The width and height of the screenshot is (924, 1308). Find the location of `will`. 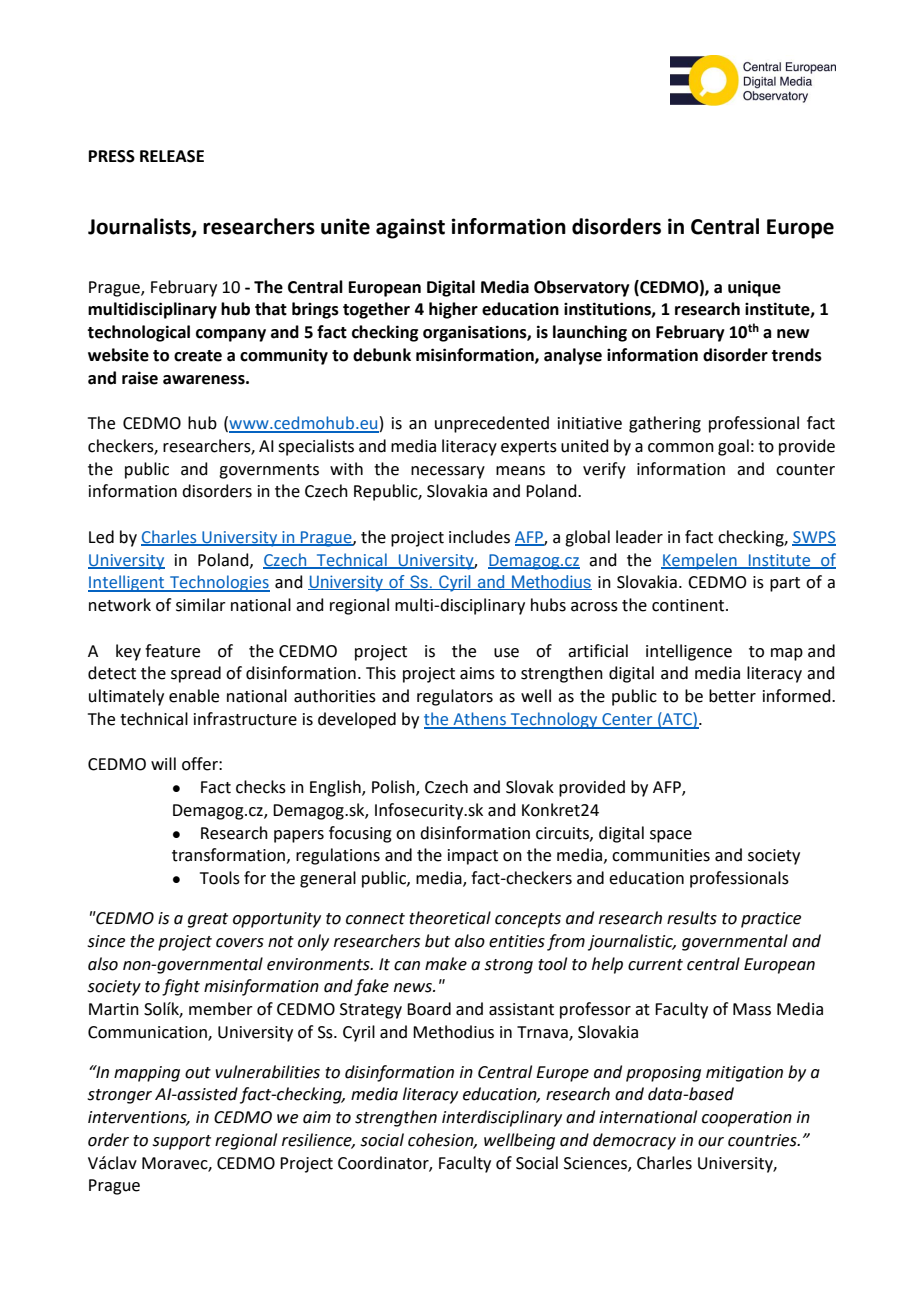

will is located at coordinates (163, 763).
